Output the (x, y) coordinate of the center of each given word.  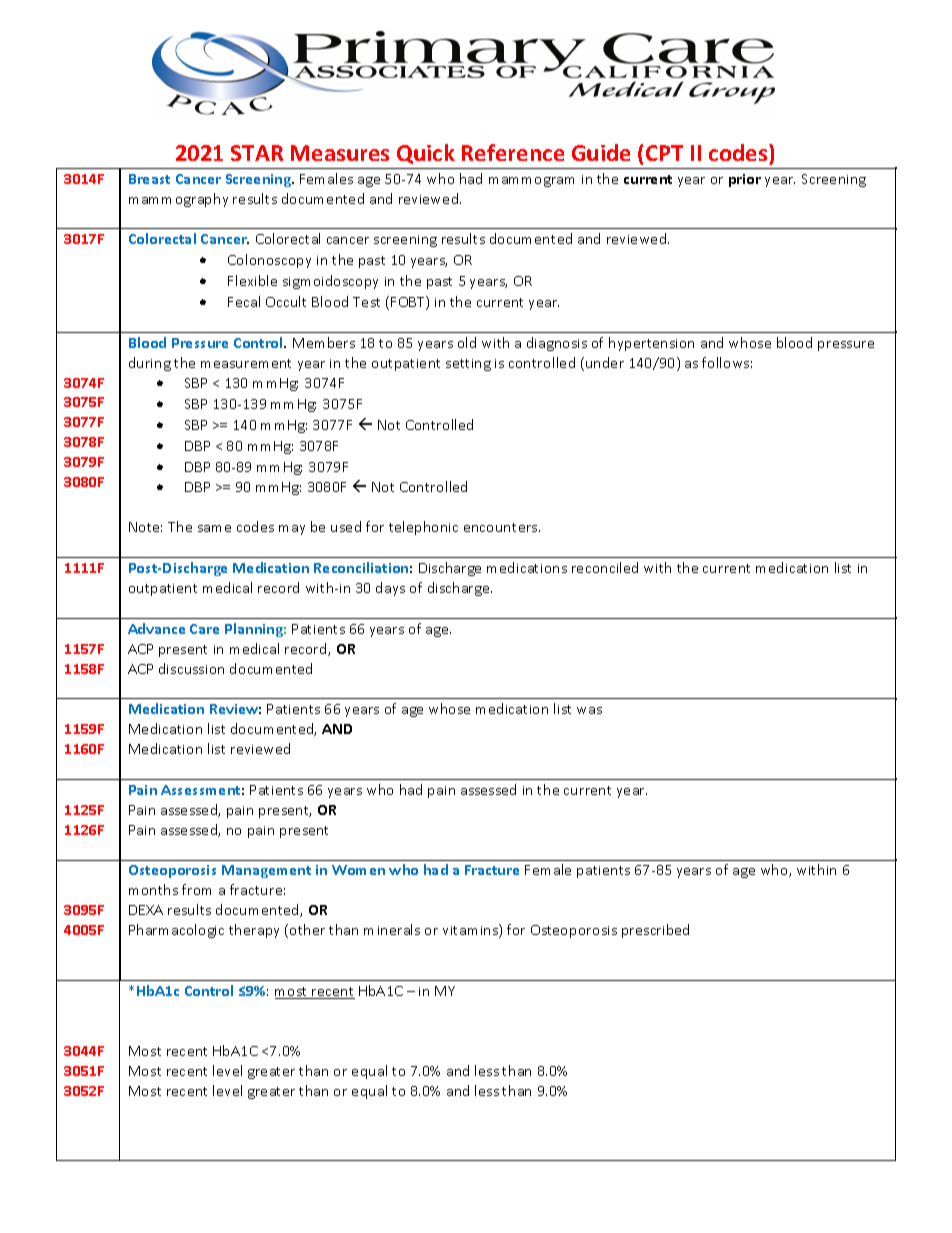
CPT (664, 153)
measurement (246, 363)
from (196, 889)
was (589, 710)
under (605, 362)
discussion (191, 668)
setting (468, 365)
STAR (257, 153)
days (390, 589)
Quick (426, 154)
